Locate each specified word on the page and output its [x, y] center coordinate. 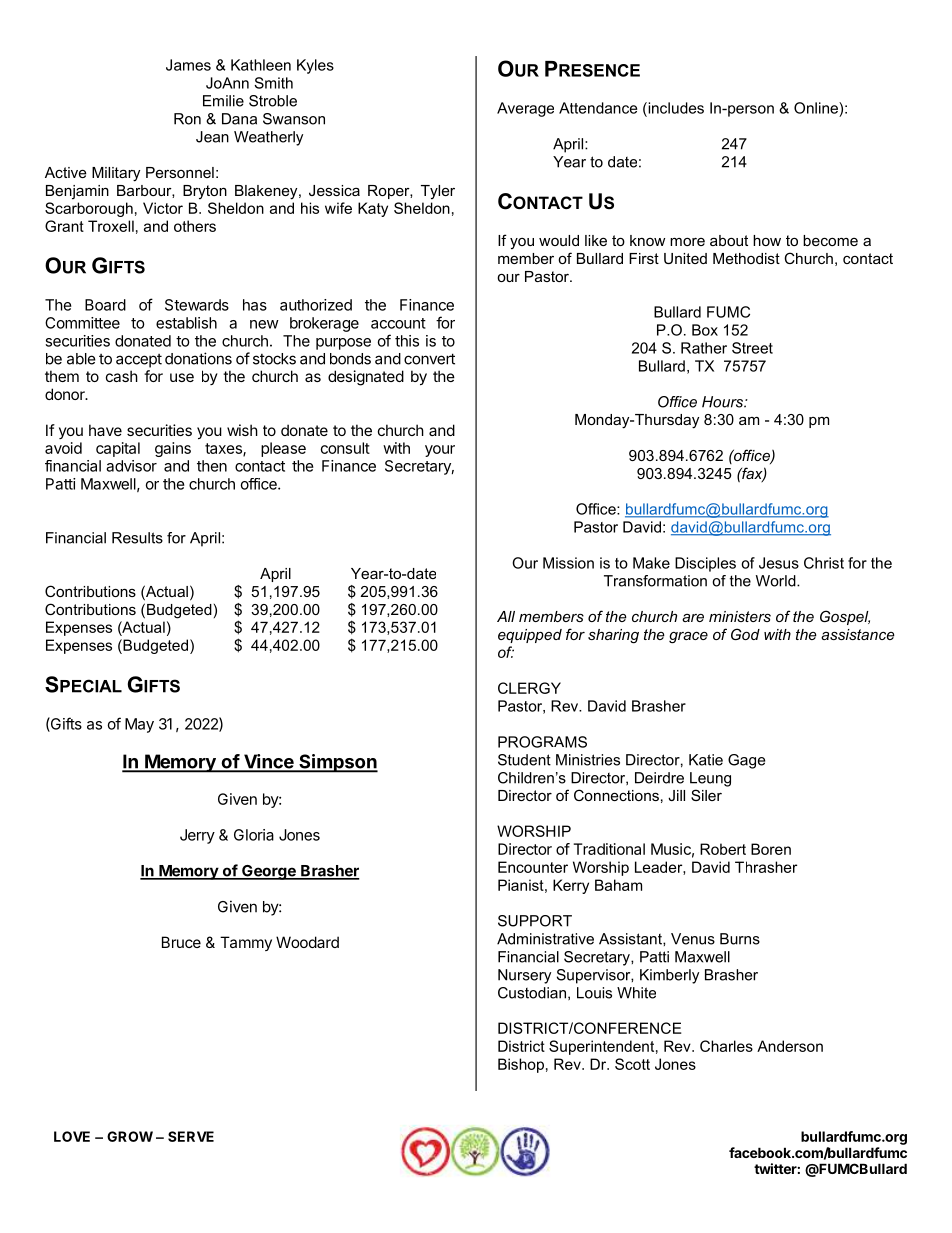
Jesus [779, 563]
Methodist [746, 258]
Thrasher [766, 867]
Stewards [197, 305]
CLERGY [529, 688]
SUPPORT [535, 921]
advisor [131, 466]
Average [525, 109]
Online [817, 108]
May [139, 725]
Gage [746, 761]
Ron [187, 119]
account [398, 323]
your [440, 451]
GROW [130, 1136]
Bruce [181, 942]
